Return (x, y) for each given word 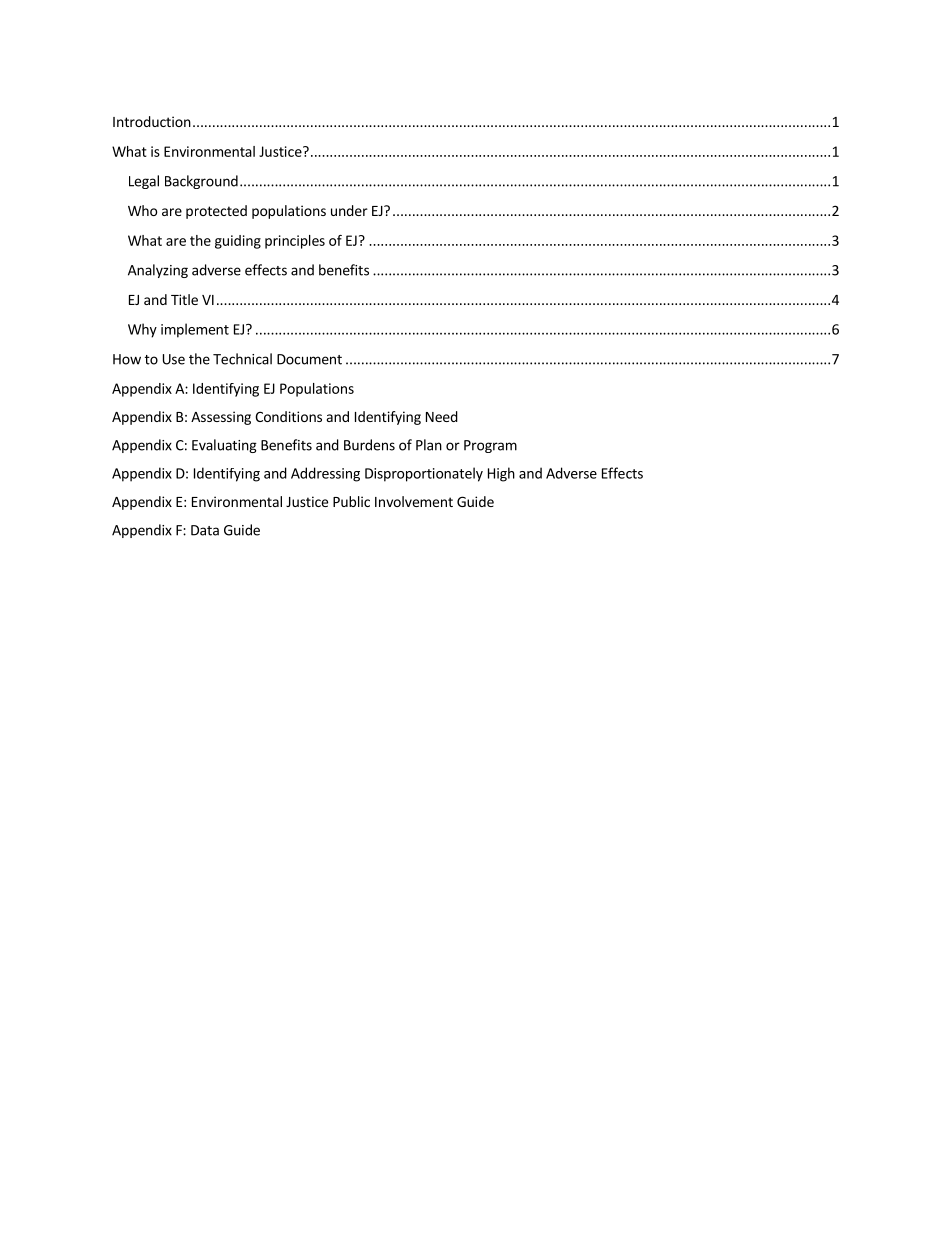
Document (309, 359)
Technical (242, 359)
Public (351, 501)
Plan (429, 445)
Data (205, 530)
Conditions (288, 416)
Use (174, 359)
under (349, 210)
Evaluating (224, 446)
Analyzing (158, 271)
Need (442, 416)
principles (295, 242)
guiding (238, 242)
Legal (144, 182)
